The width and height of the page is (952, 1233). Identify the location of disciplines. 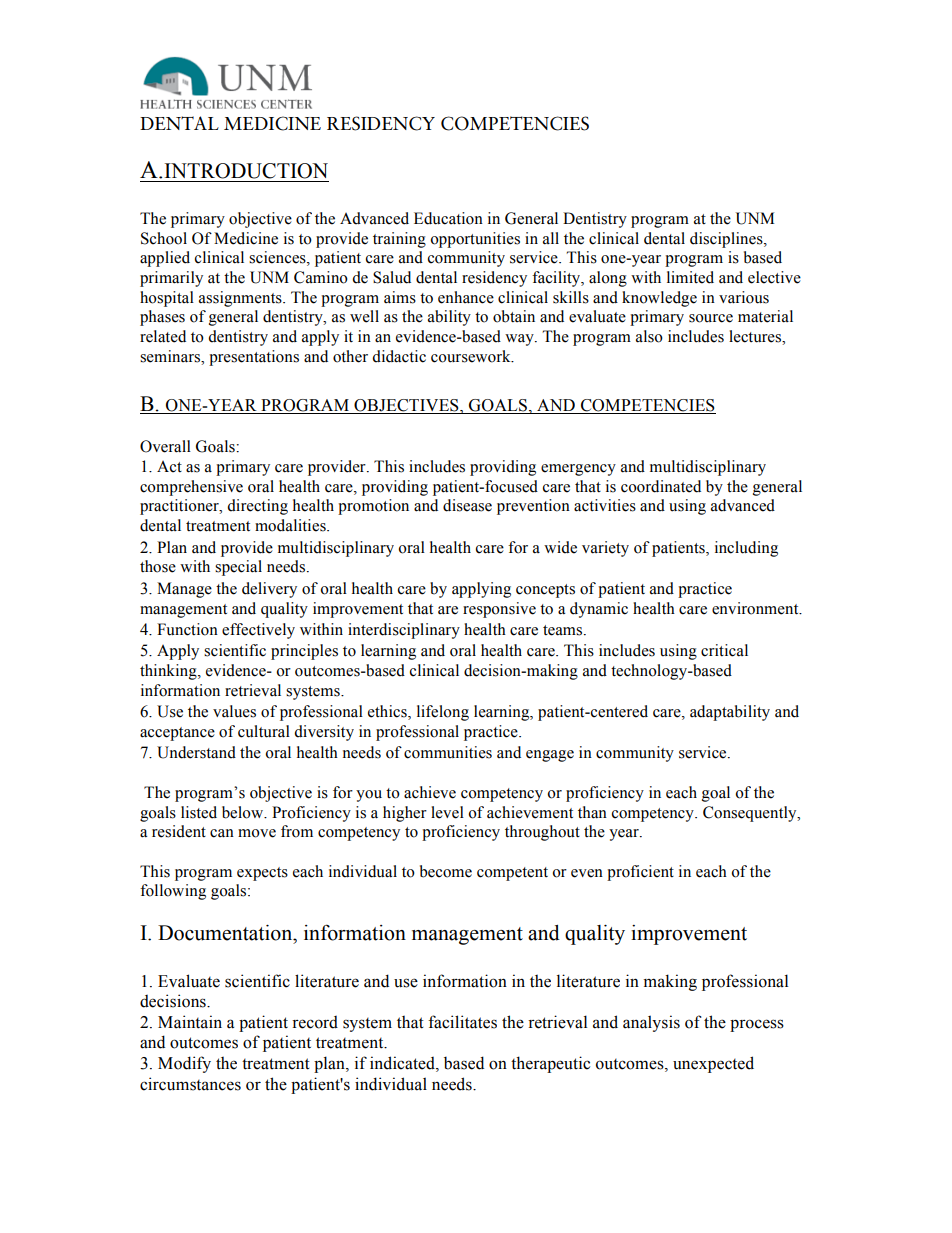
(727, 240).
